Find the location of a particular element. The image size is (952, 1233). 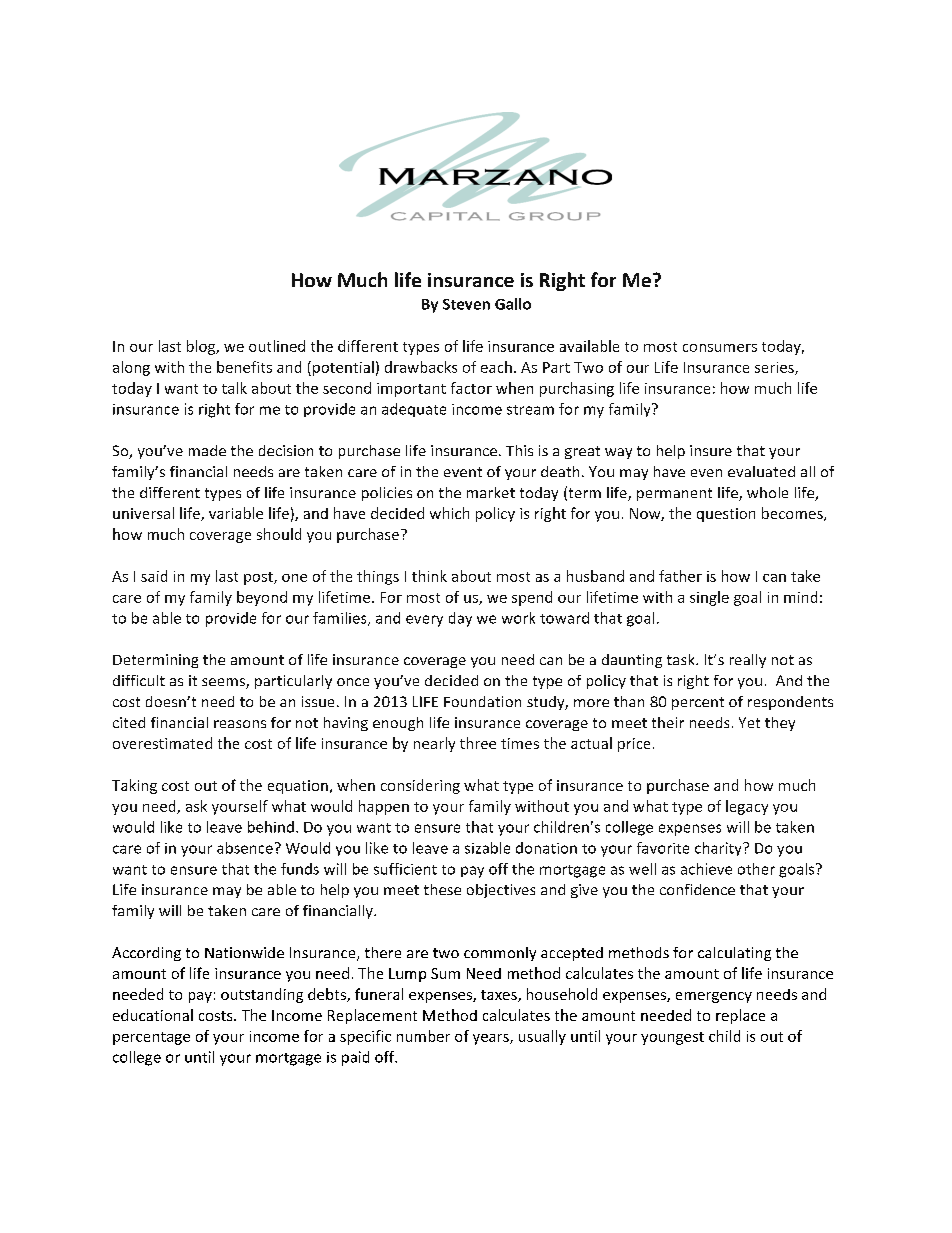

father is located at coordinates (680, 576).
